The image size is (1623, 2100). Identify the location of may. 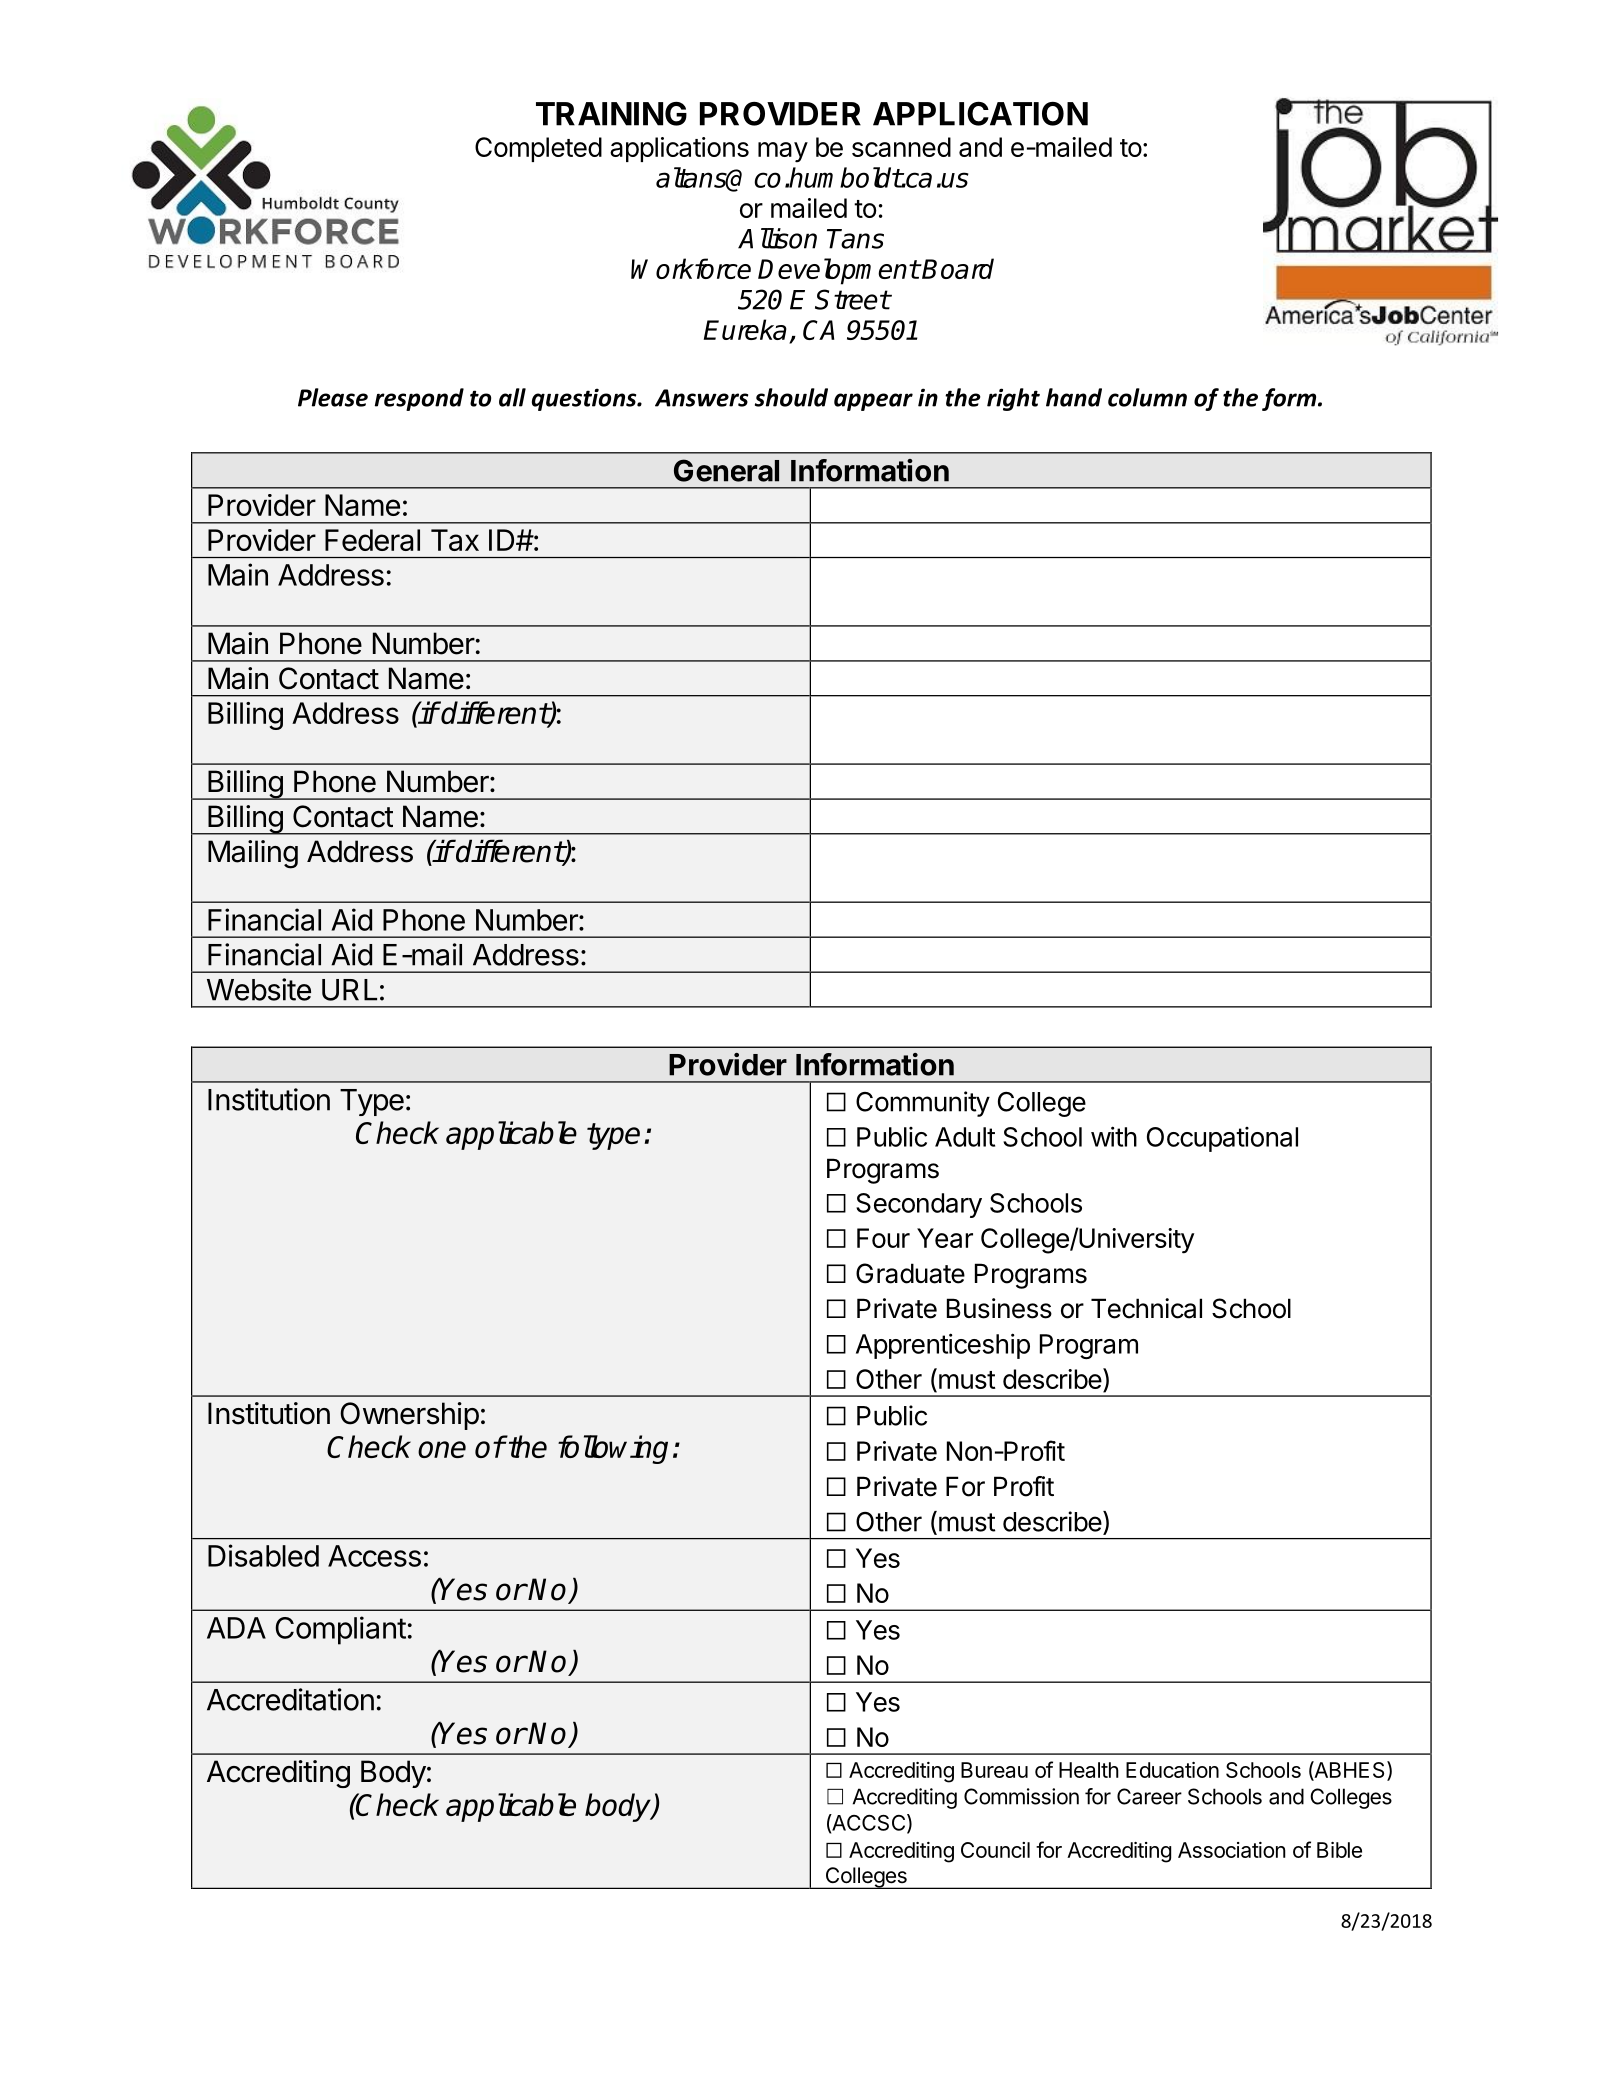
(783, 152).
